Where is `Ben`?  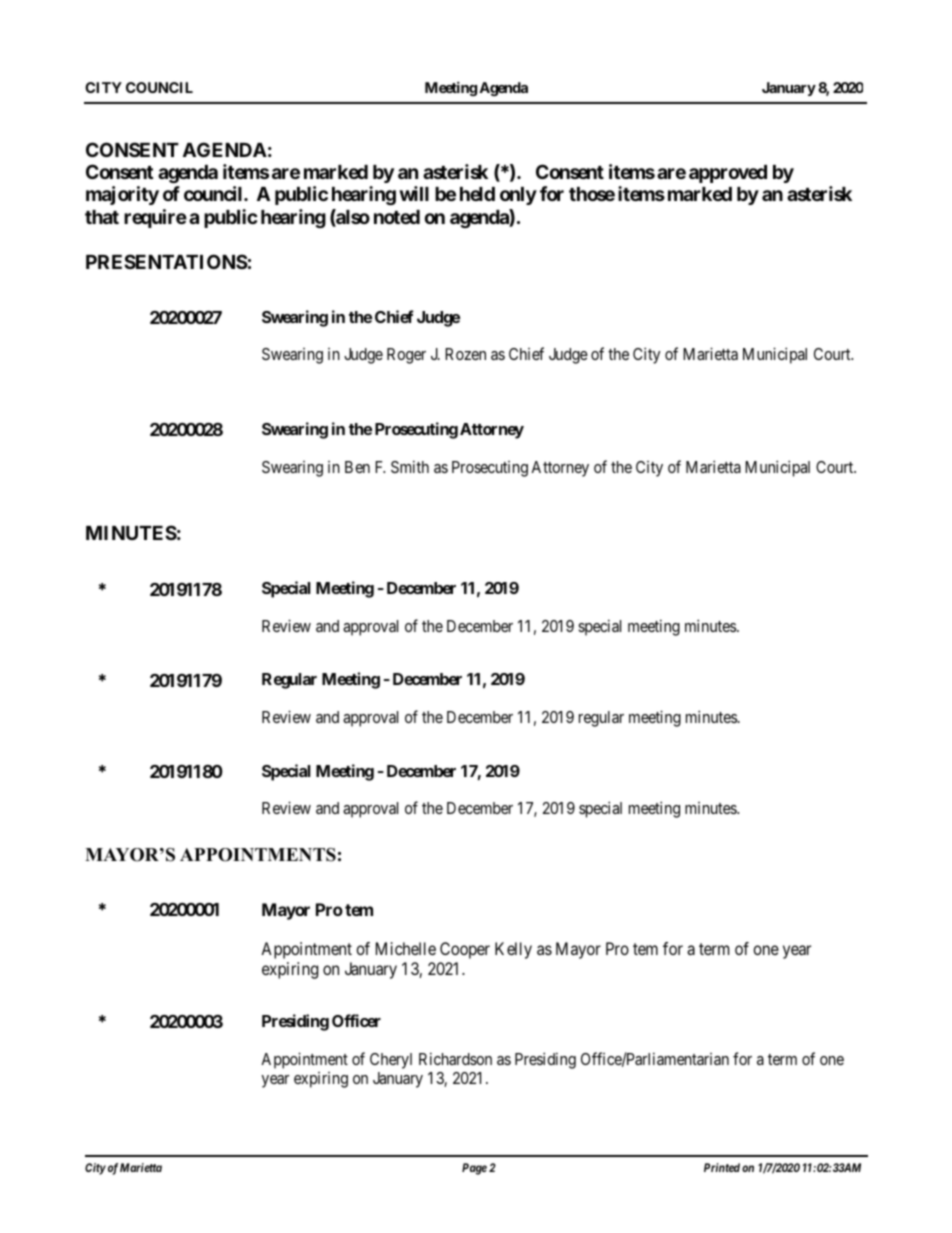 Ben is located at coordinates (357, 467).
